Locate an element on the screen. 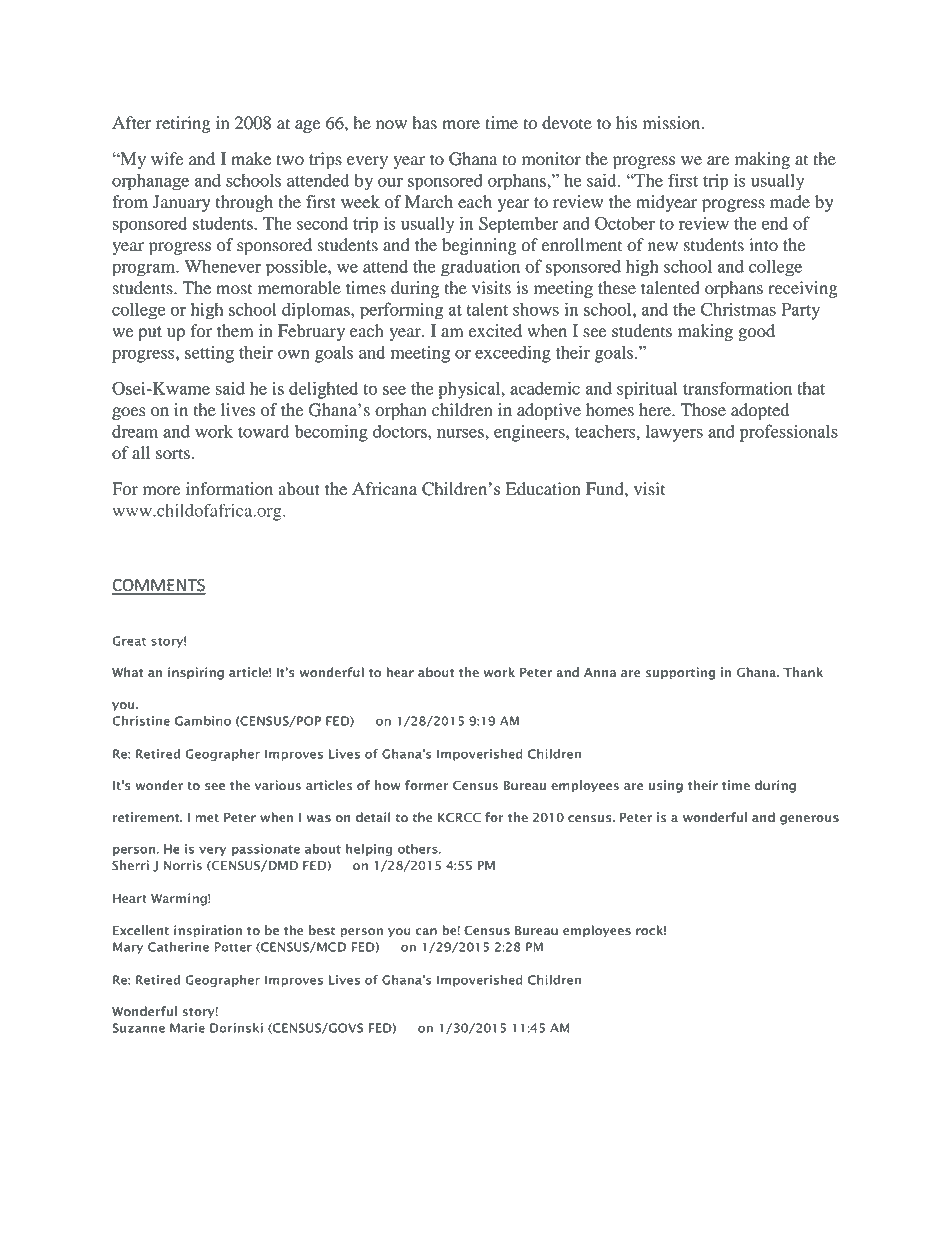 Image resolution: width=952 pixels, height=1233 pixels. supporting is located at coordinates (680, 673).
